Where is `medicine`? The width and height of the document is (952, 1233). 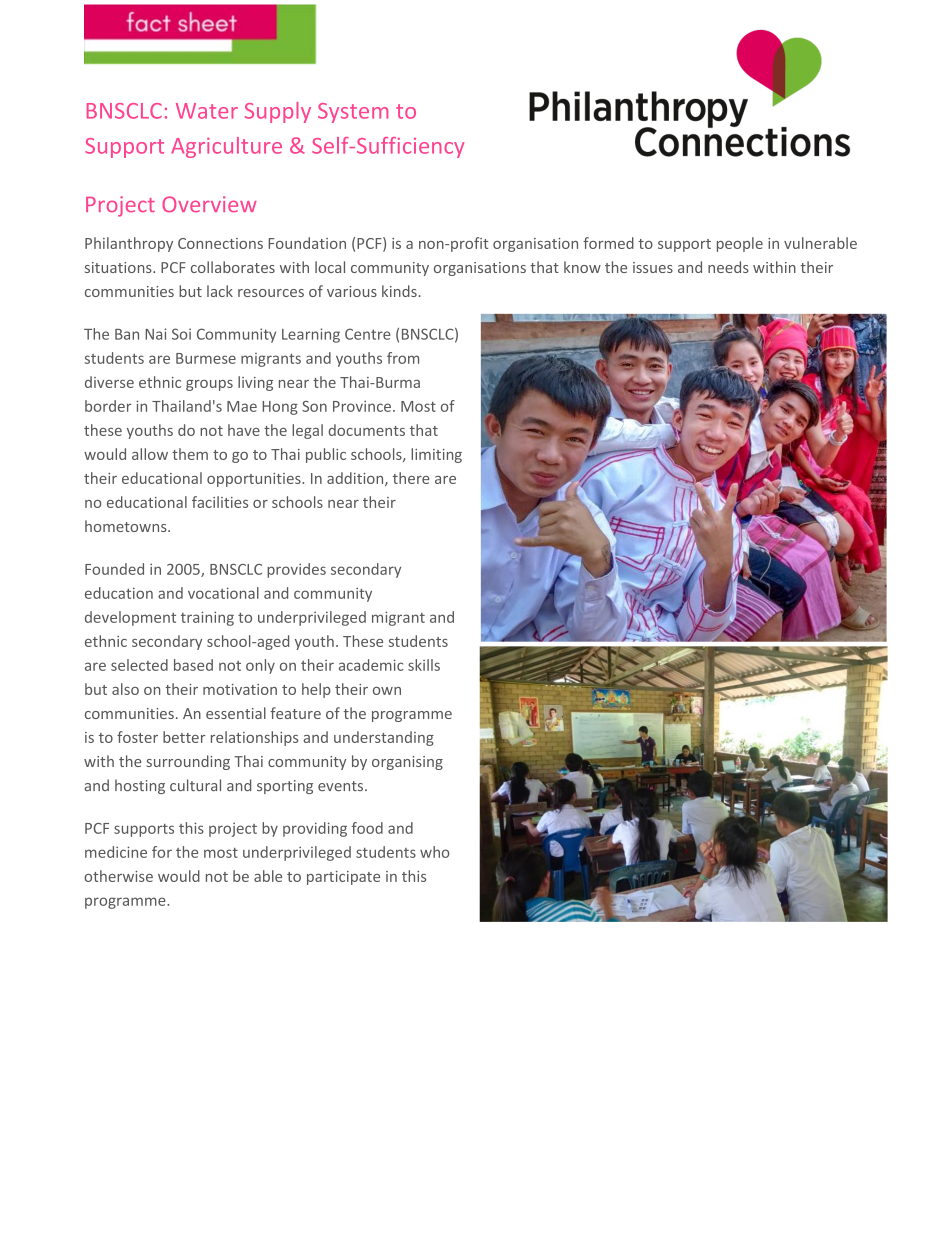
medicine is located at coordinates (116, 852).
